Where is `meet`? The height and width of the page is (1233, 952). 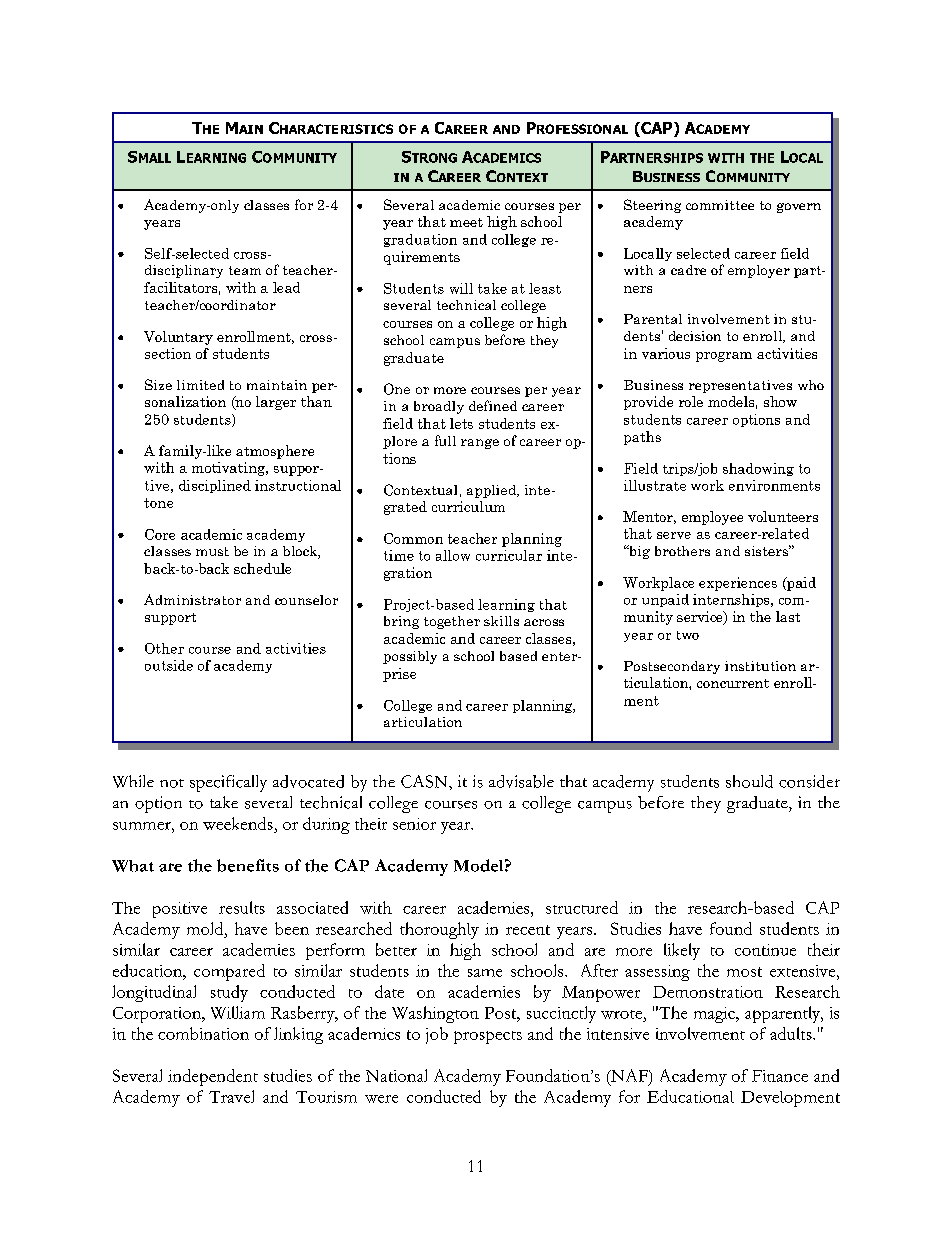 meet is located at coordinates (466, 222).
